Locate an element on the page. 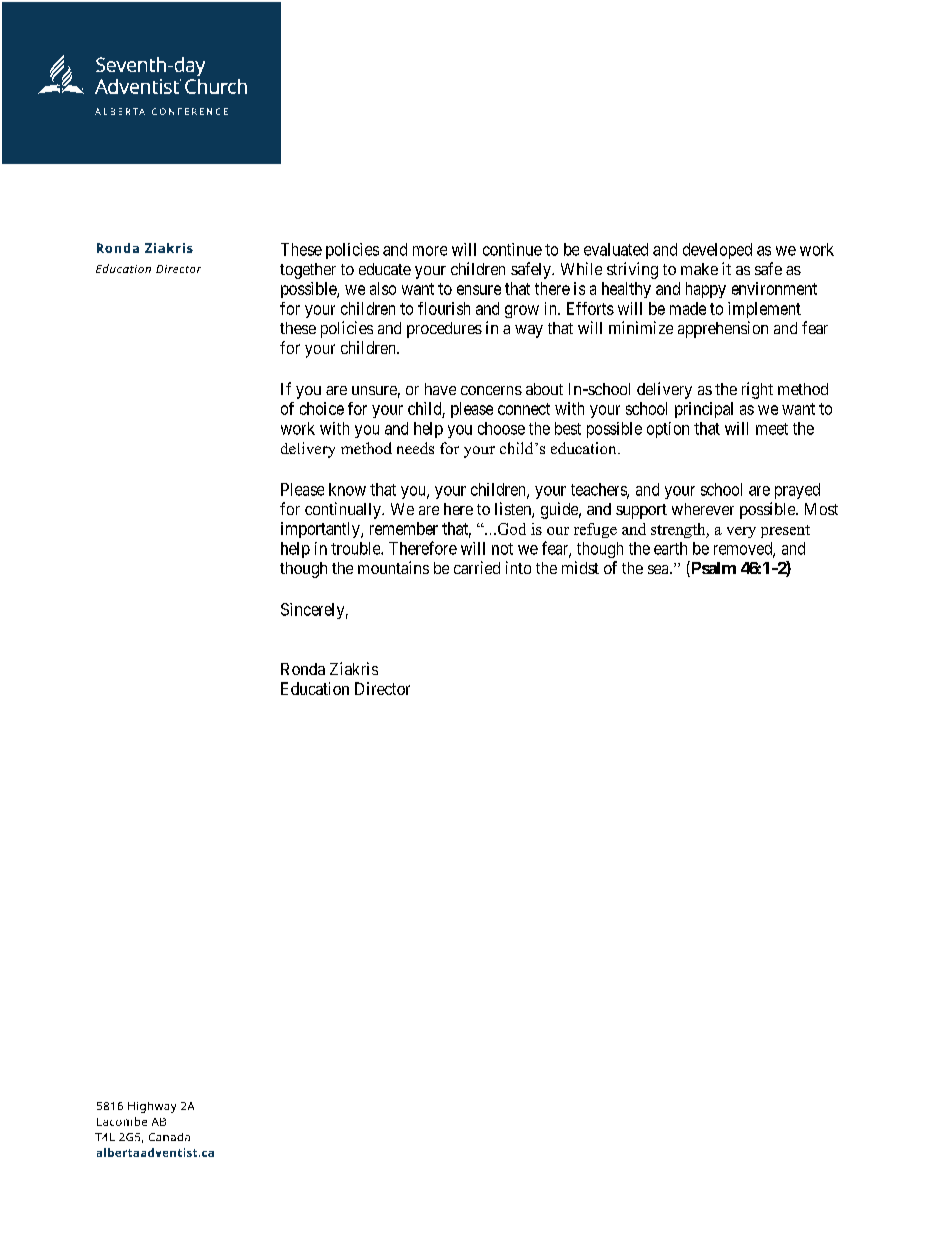  procedures is located at coordinates (444, 330).
